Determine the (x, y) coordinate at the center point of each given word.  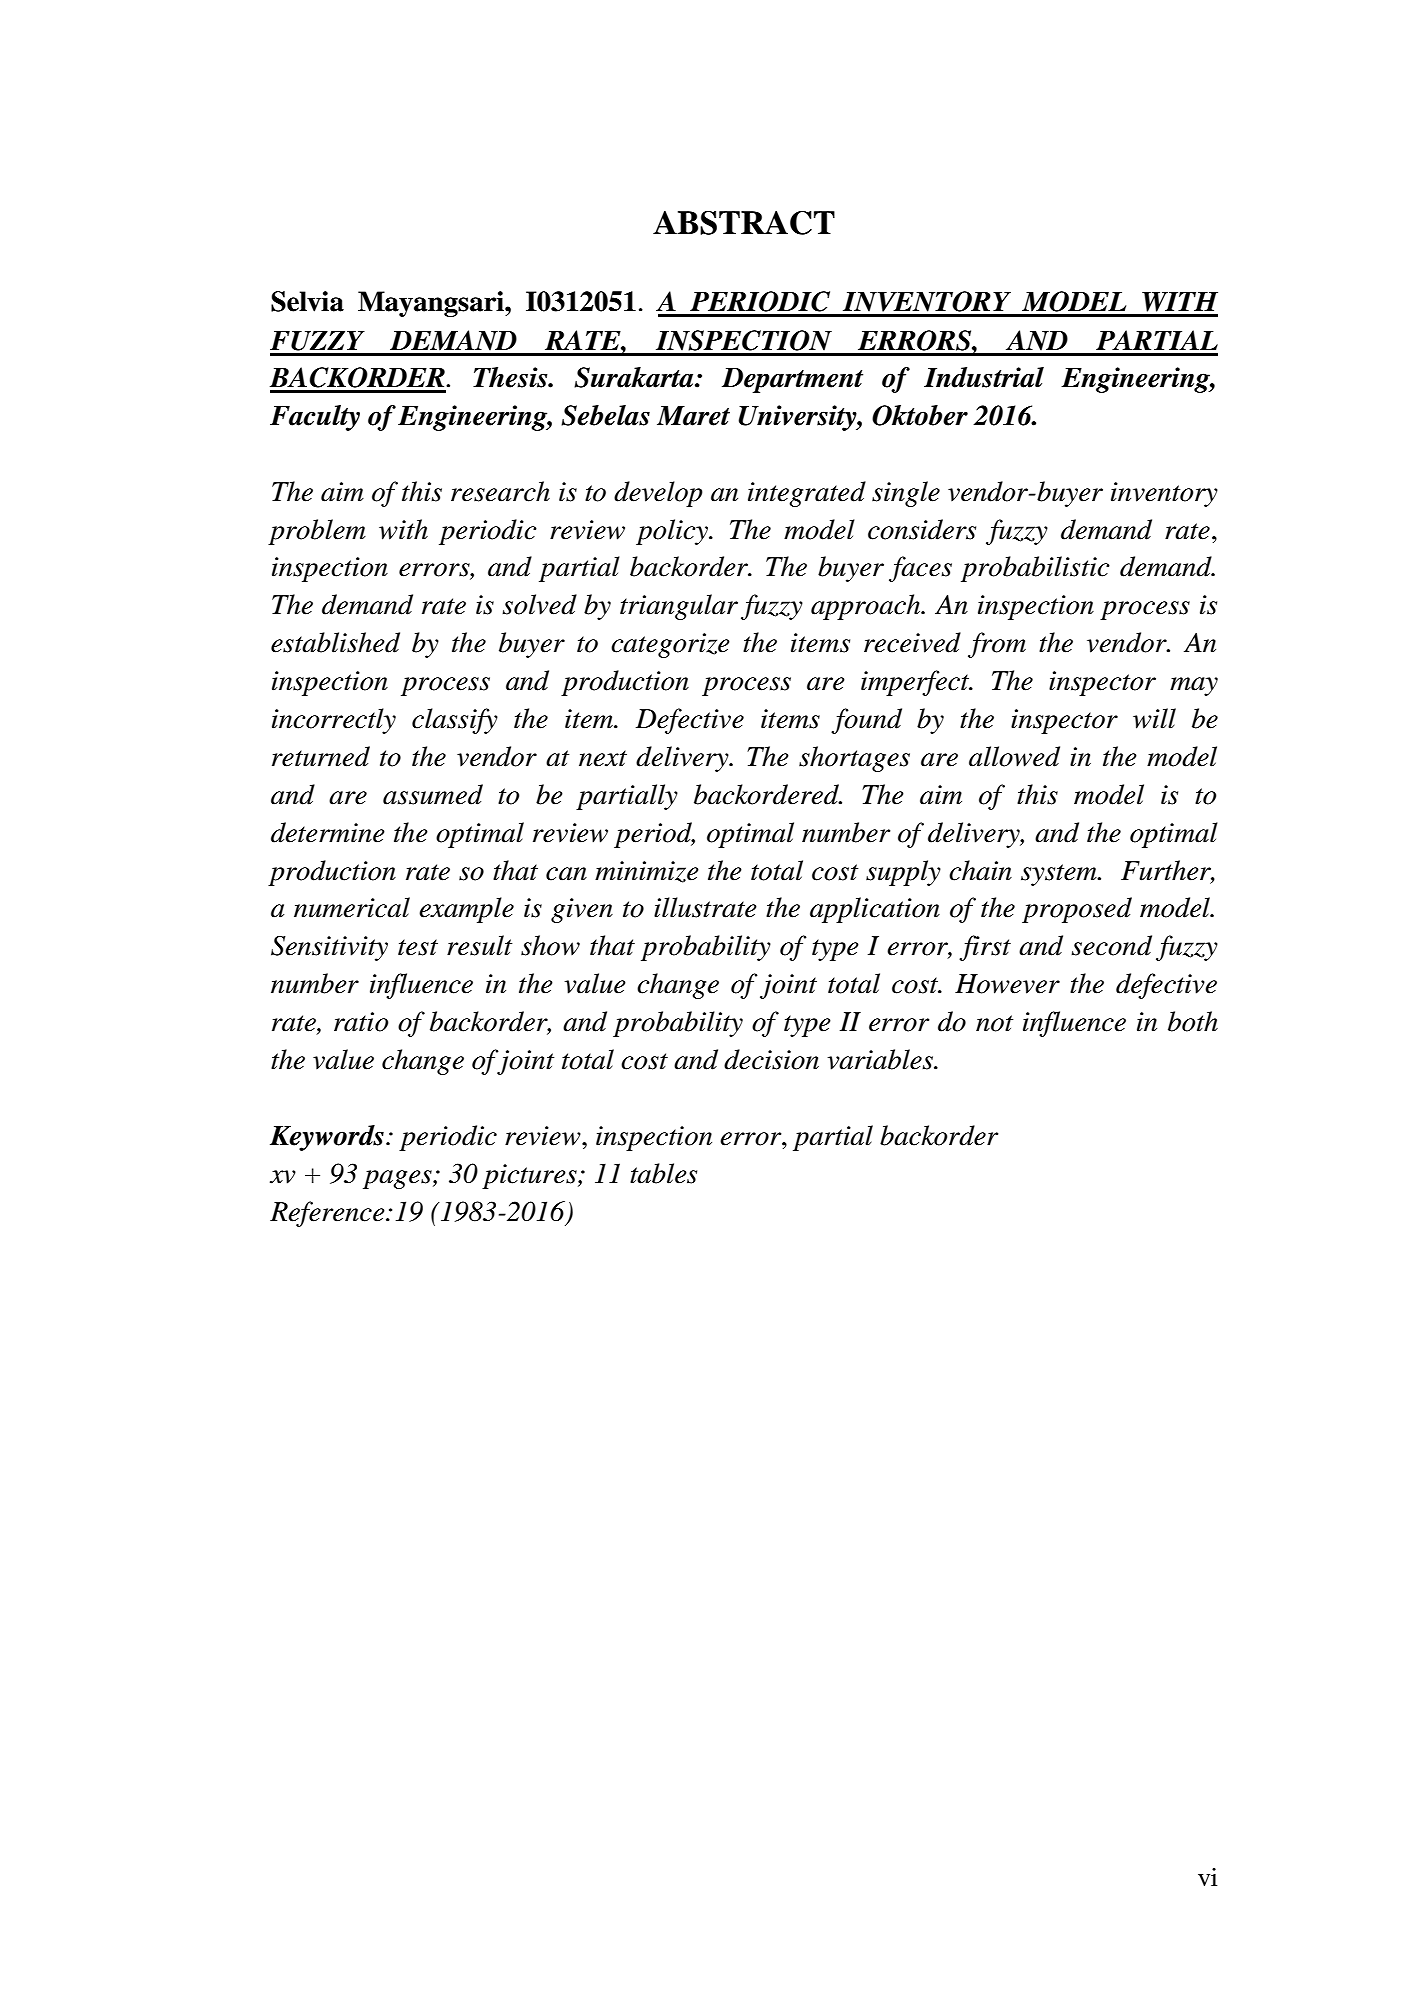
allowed (1014, 756)
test (418, 947)
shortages (854, 759)
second (1111, 945)
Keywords (327, 1138)
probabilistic (1035, 569)
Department (792, 380)
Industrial (984, 377)
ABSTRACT (744, 223)
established (335, 642)
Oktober (920, 415)
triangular (679, 607)
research (500, 491)
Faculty (315, 418)
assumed (433, 794)
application (875, 910)
